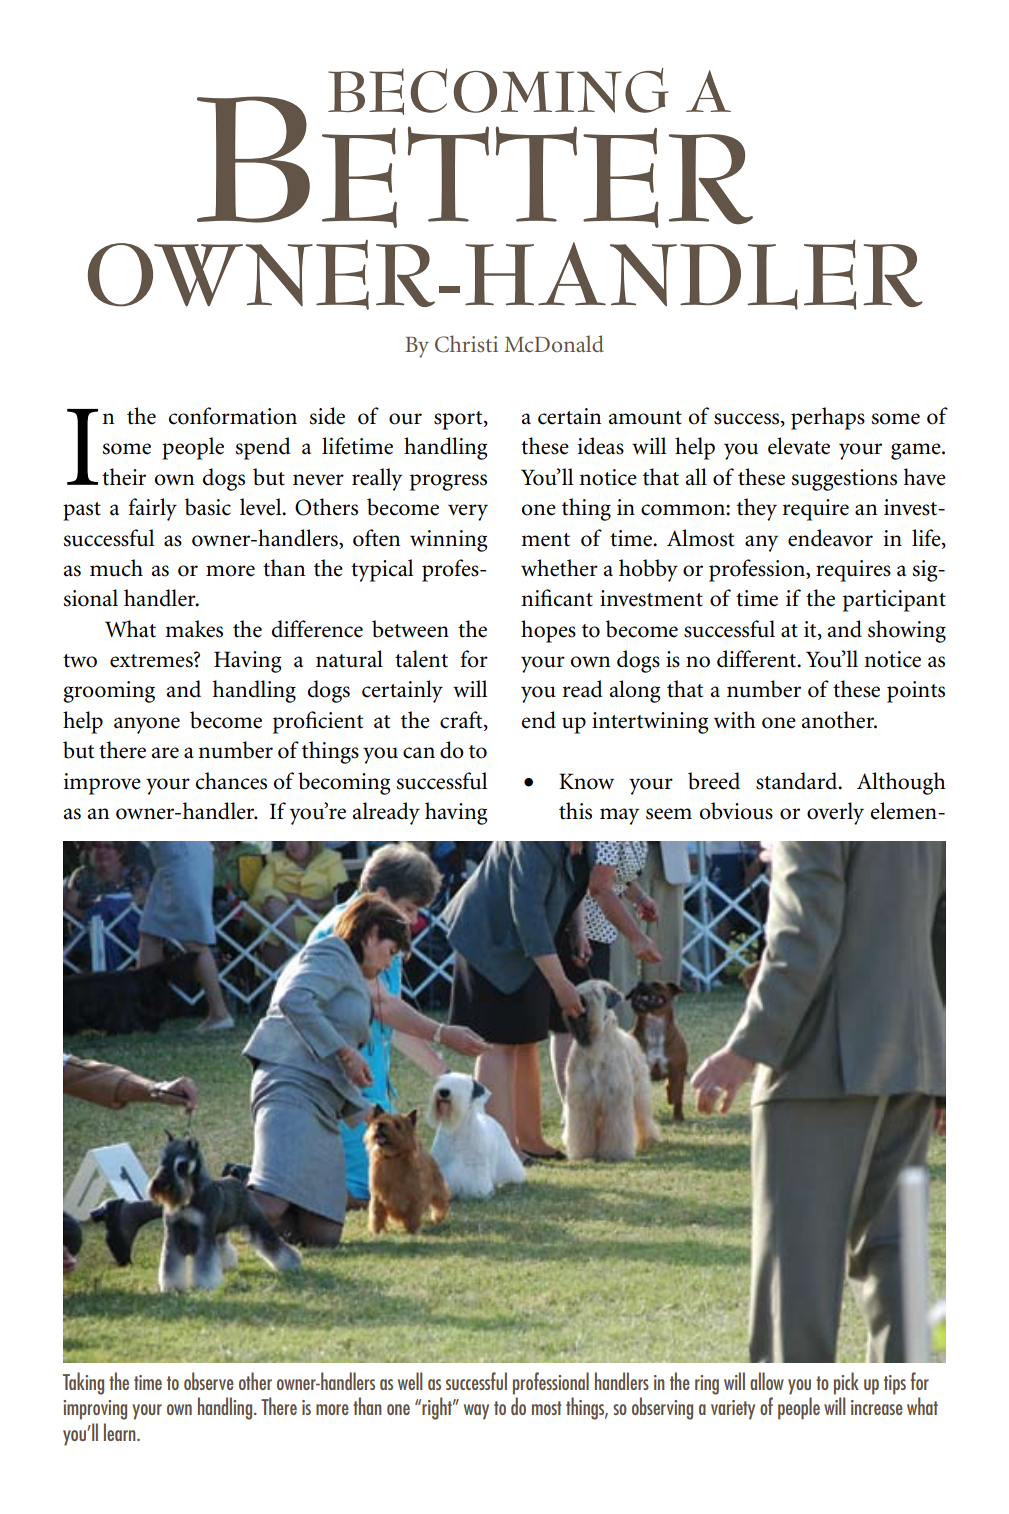 This screenshot has height=1514, width=1009. Describe the element at coordinates (209, 1381) in the screenshot. I see `observe` at that location.
